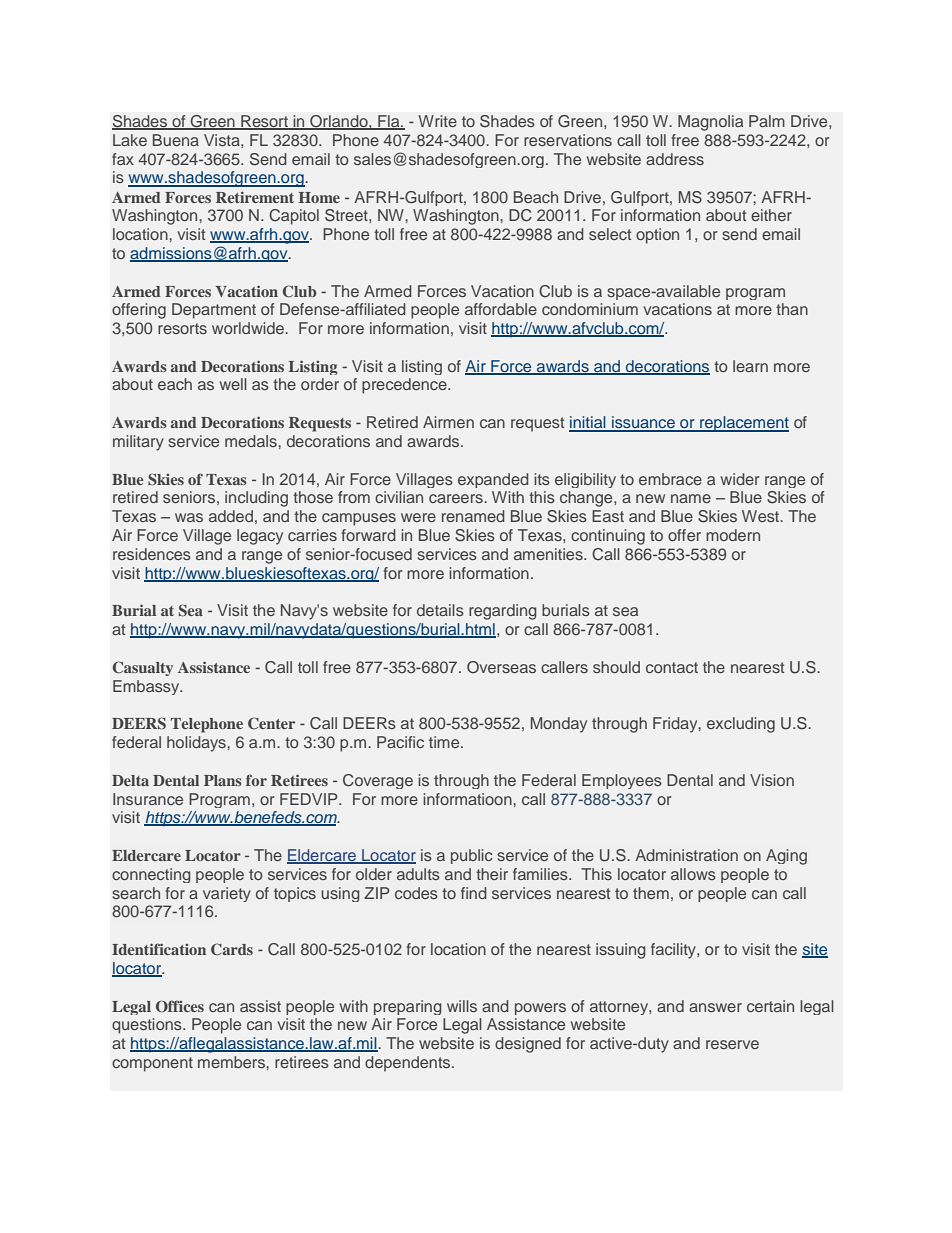 The height and width of the image is (1233, 952). Describe the element at coordinates (732, 1044) in the image. I see `reserve` at that location.
